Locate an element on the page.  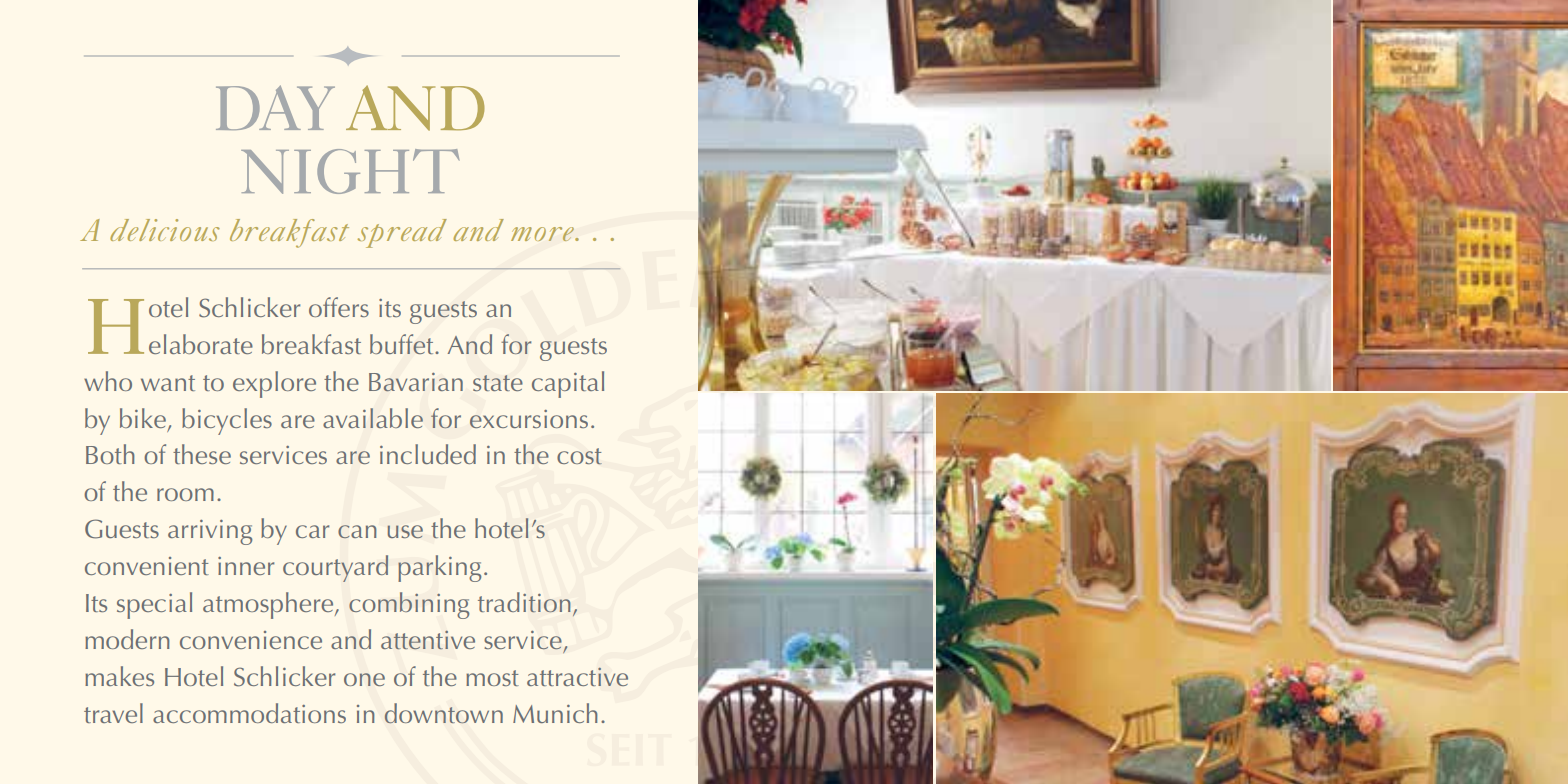
NIGHT is located at coordinates (350, 171).
